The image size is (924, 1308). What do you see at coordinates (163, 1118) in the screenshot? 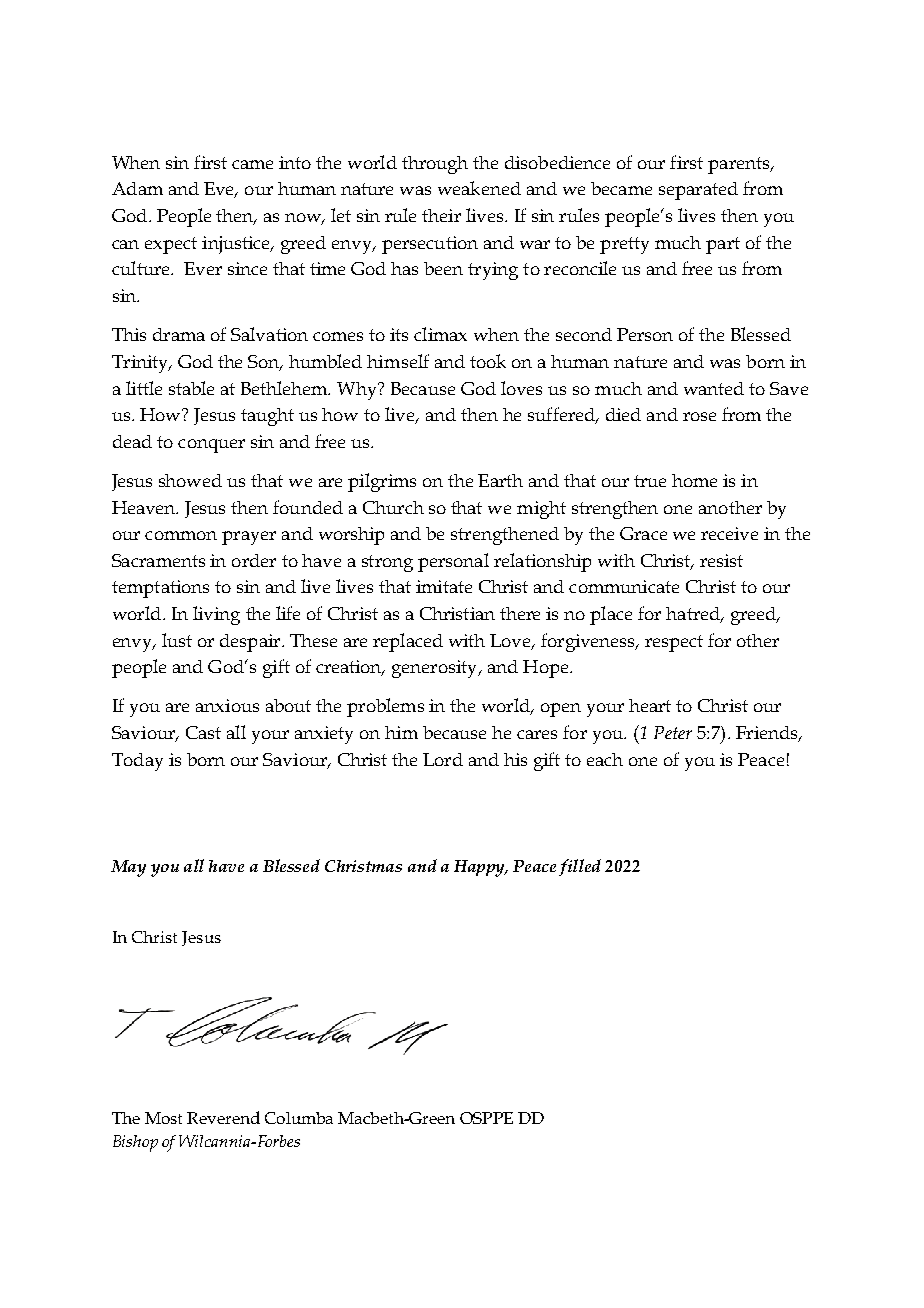
I see `Most` at bounding box center [163, 1118].
